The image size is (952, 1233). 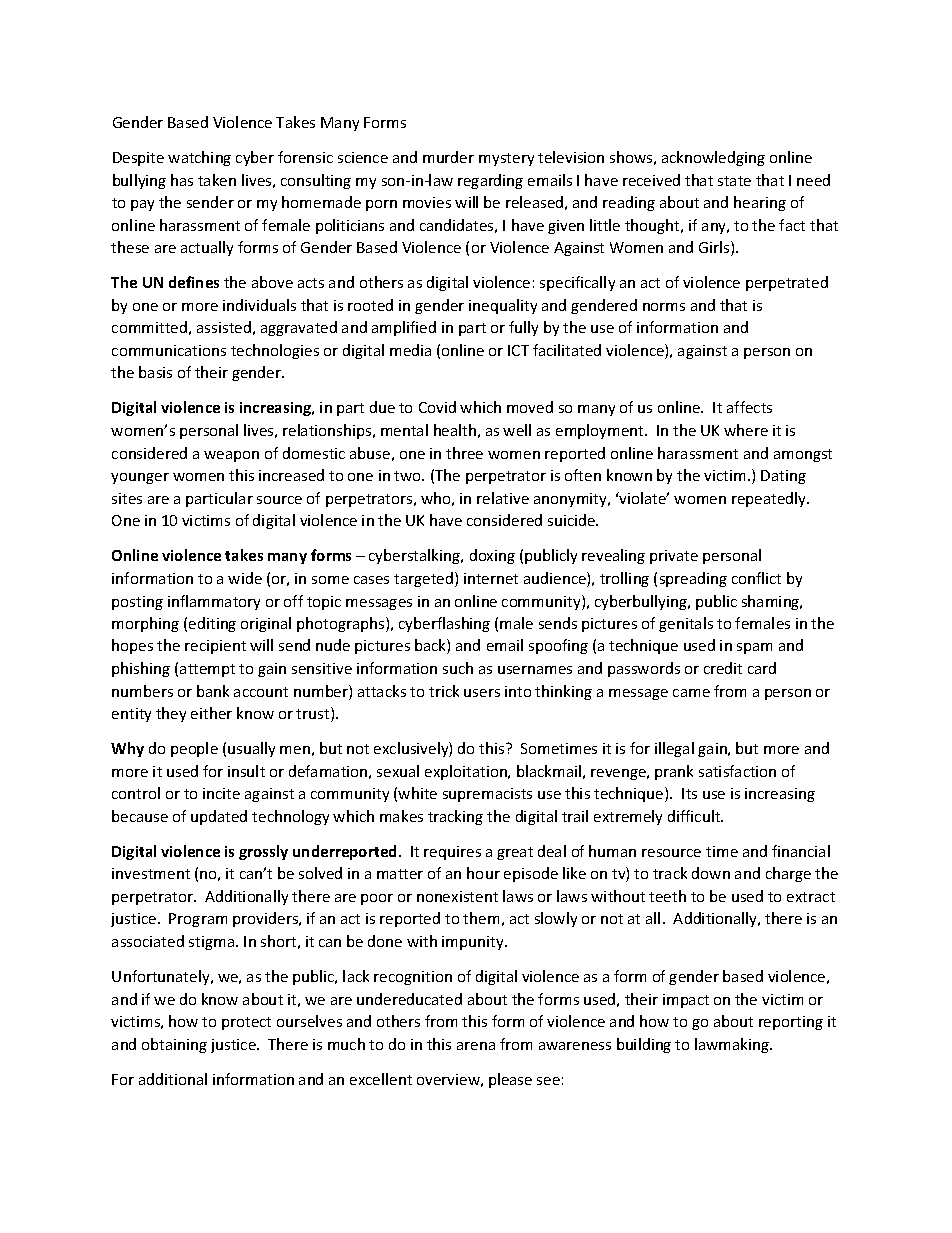 What do you see at coordinates (733, 1045) in the screenshot?
I see `lawmaking` at bounding box center [733, 1045].
